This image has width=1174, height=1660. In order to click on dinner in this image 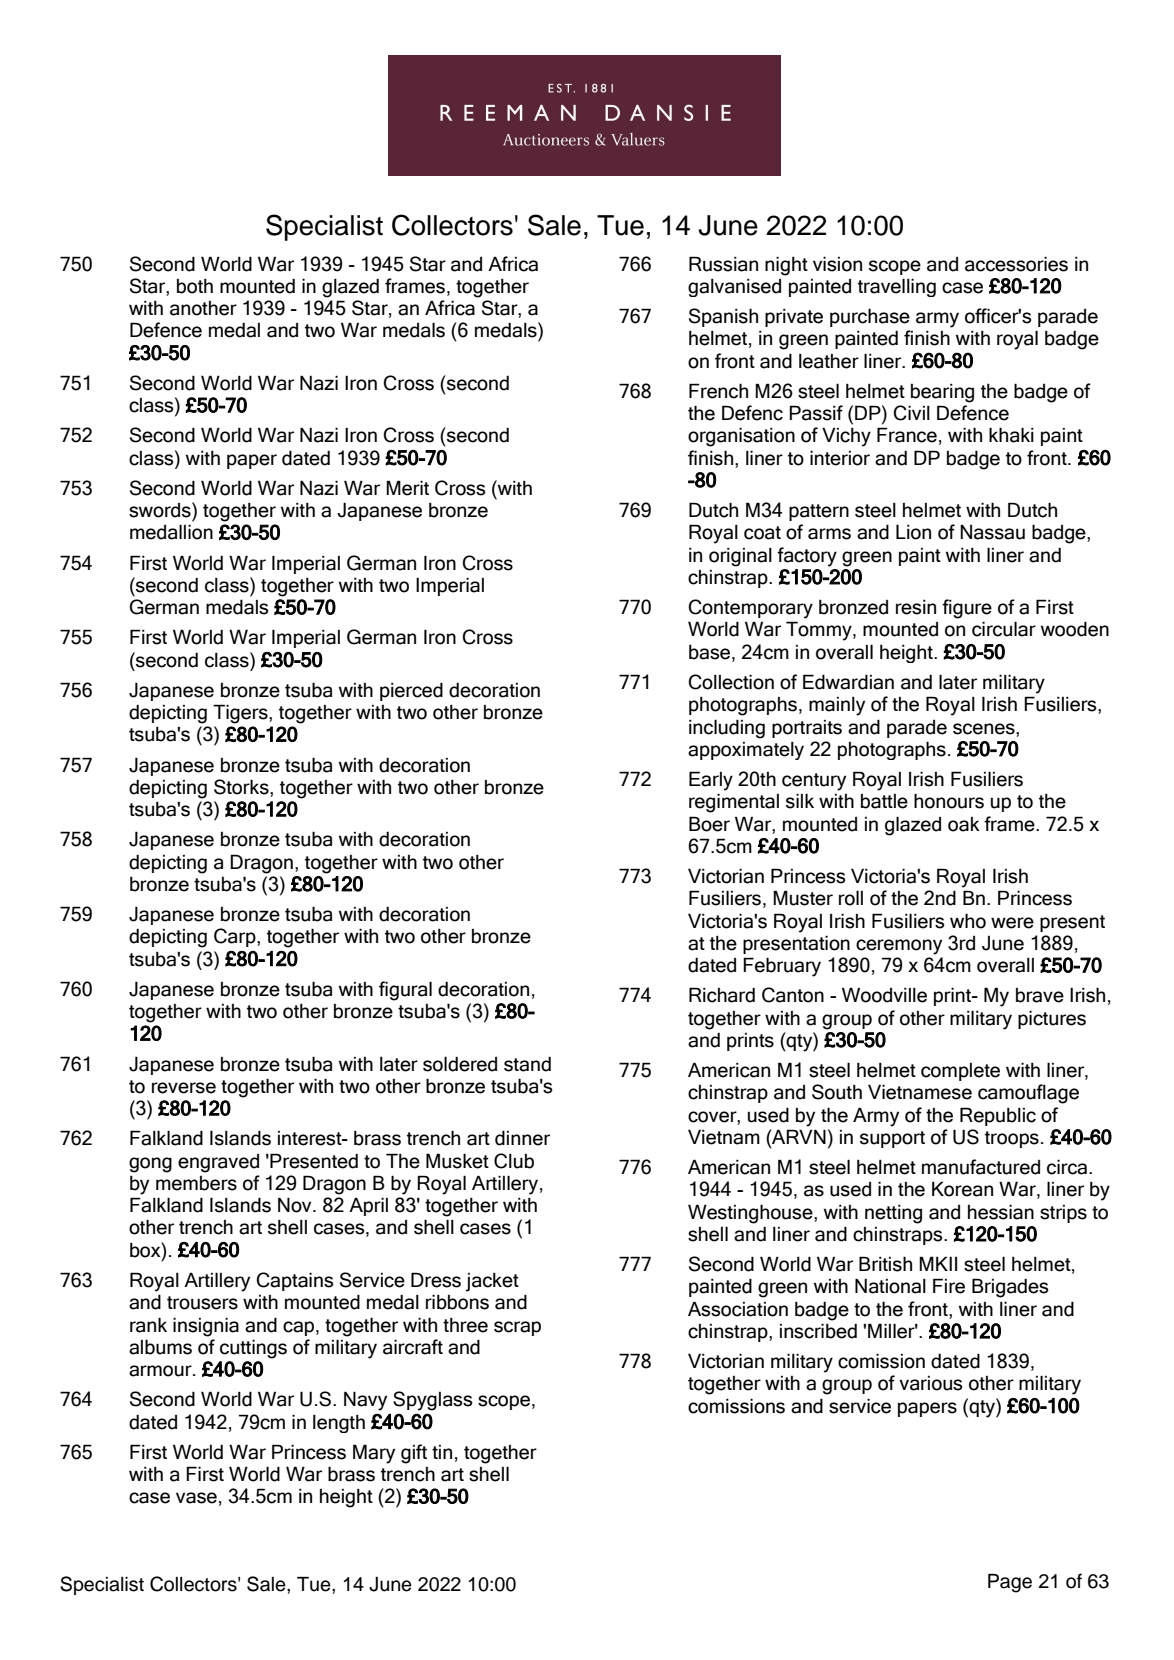, I will do `click(522, 1138)`.
